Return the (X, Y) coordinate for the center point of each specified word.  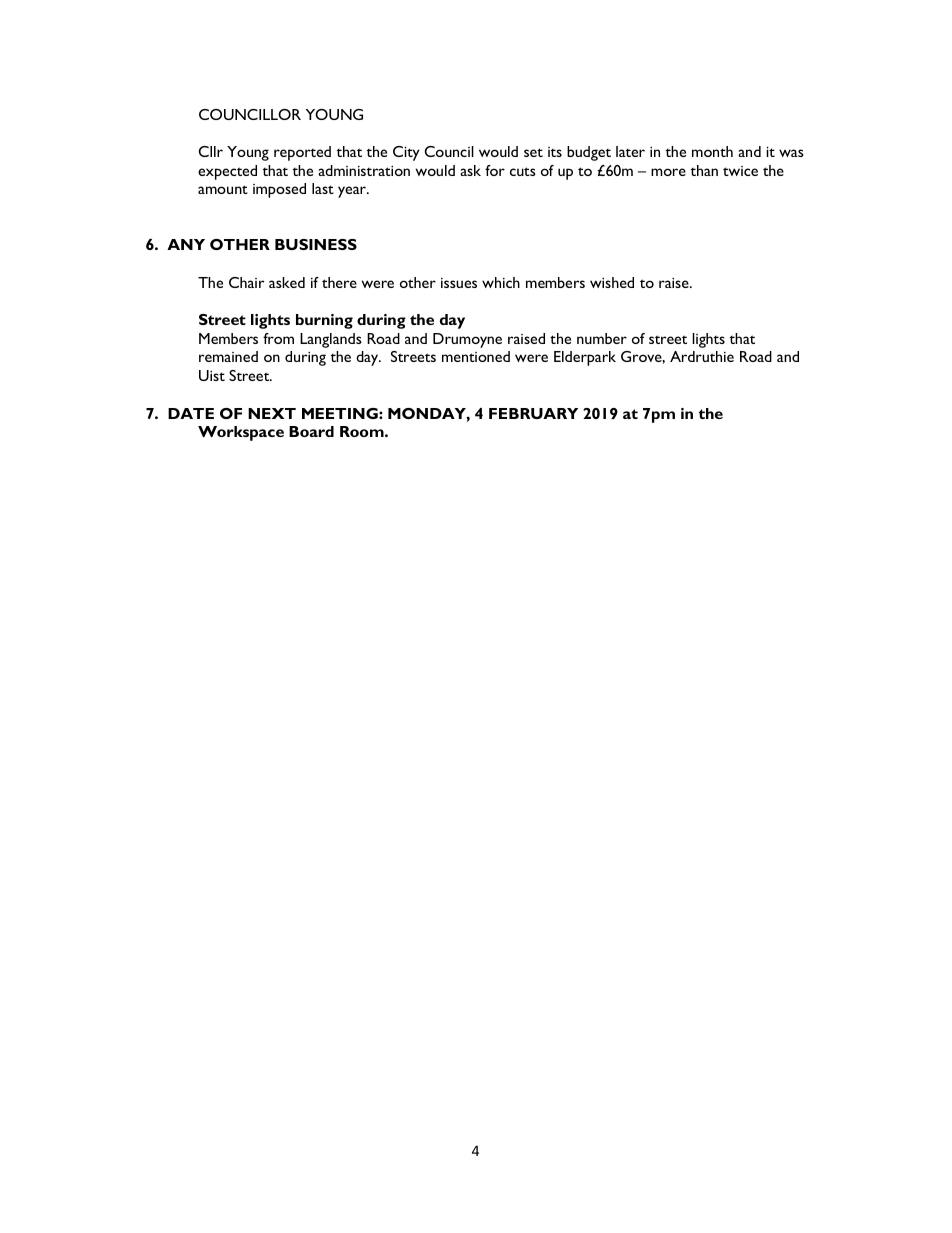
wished (612, 282)
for (495, 170)
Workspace (241, 433)
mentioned (476, 356)
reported (302, 153)
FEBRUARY (533, 413)
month (712, 151)
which (501, 282)
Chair (247, 282)
